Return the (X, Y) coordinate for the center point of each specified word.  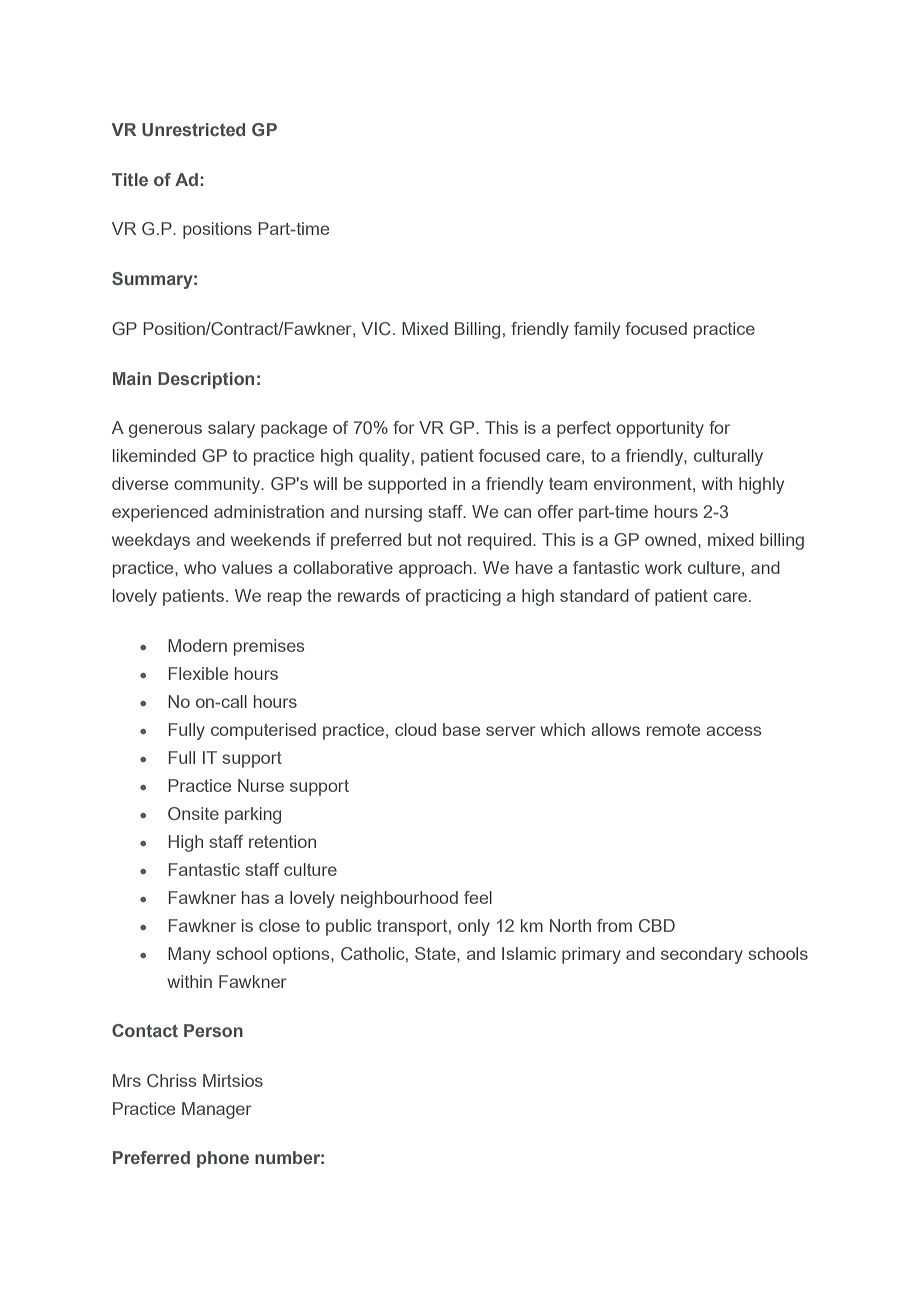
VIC (376, 328)
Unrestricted (193, 130)
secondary (702, 955)
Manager (217, 1110)
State (436, 953)
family (597, 330)
